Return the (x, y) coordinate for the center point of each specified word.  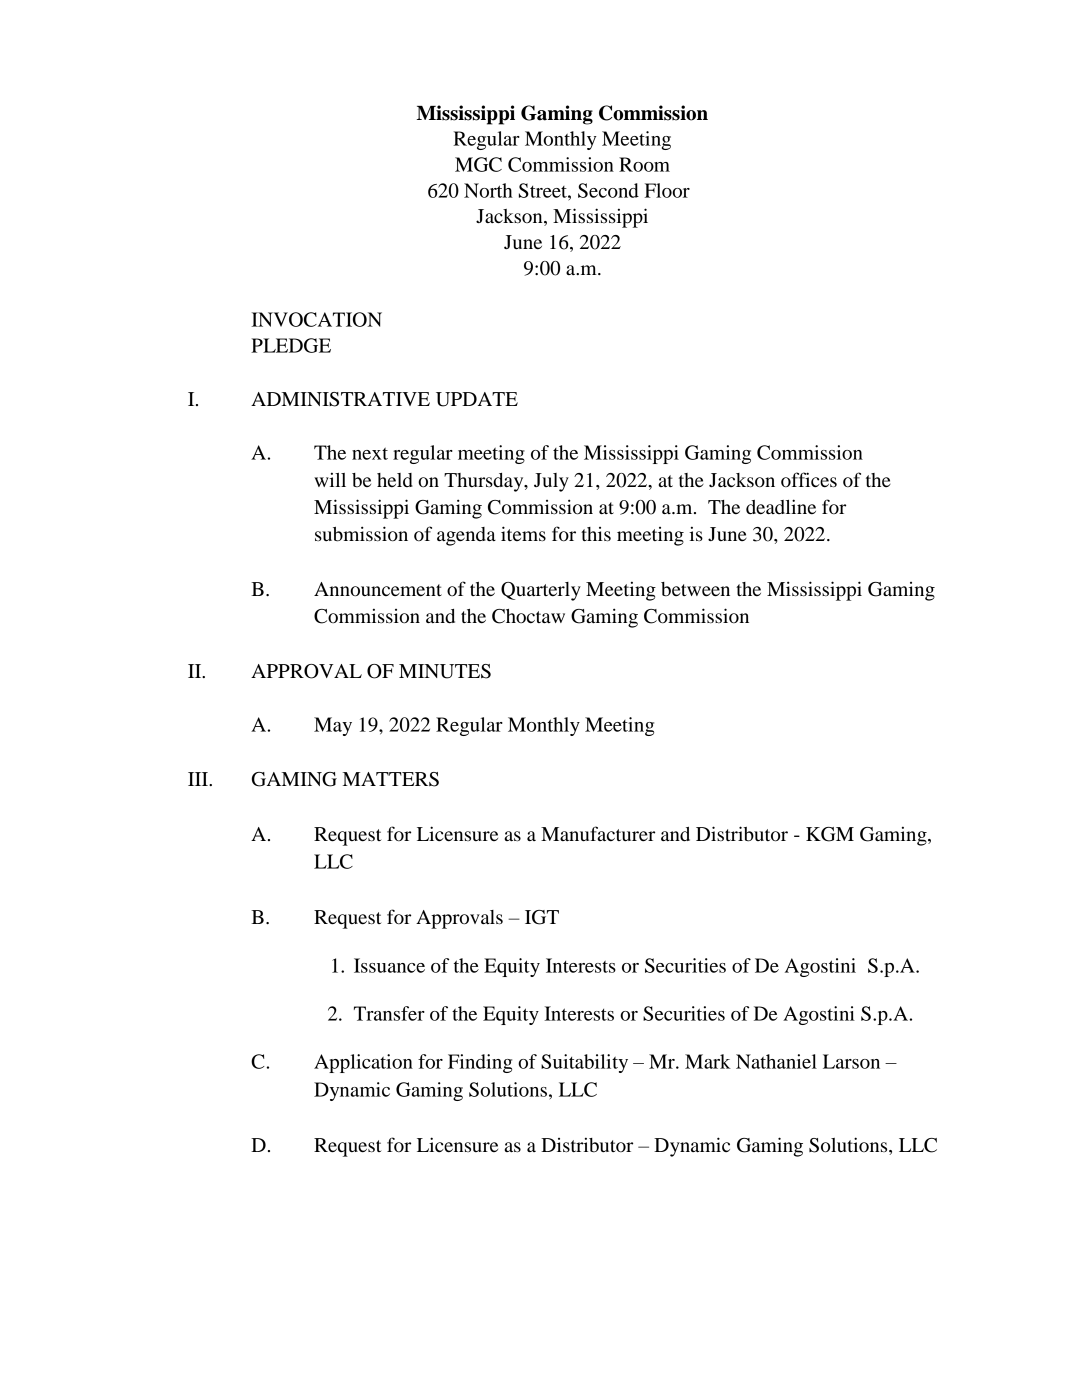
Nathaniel (776, 1061)
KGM (830, 834)
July (551, 482)
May (333, 726)
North (488, 190)
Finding (480, 1063)
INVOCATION (316, 319)
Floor (667, 190)
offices (809, 480)
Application (363, 1063)
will (330, 479)
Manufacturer (598, 834)
